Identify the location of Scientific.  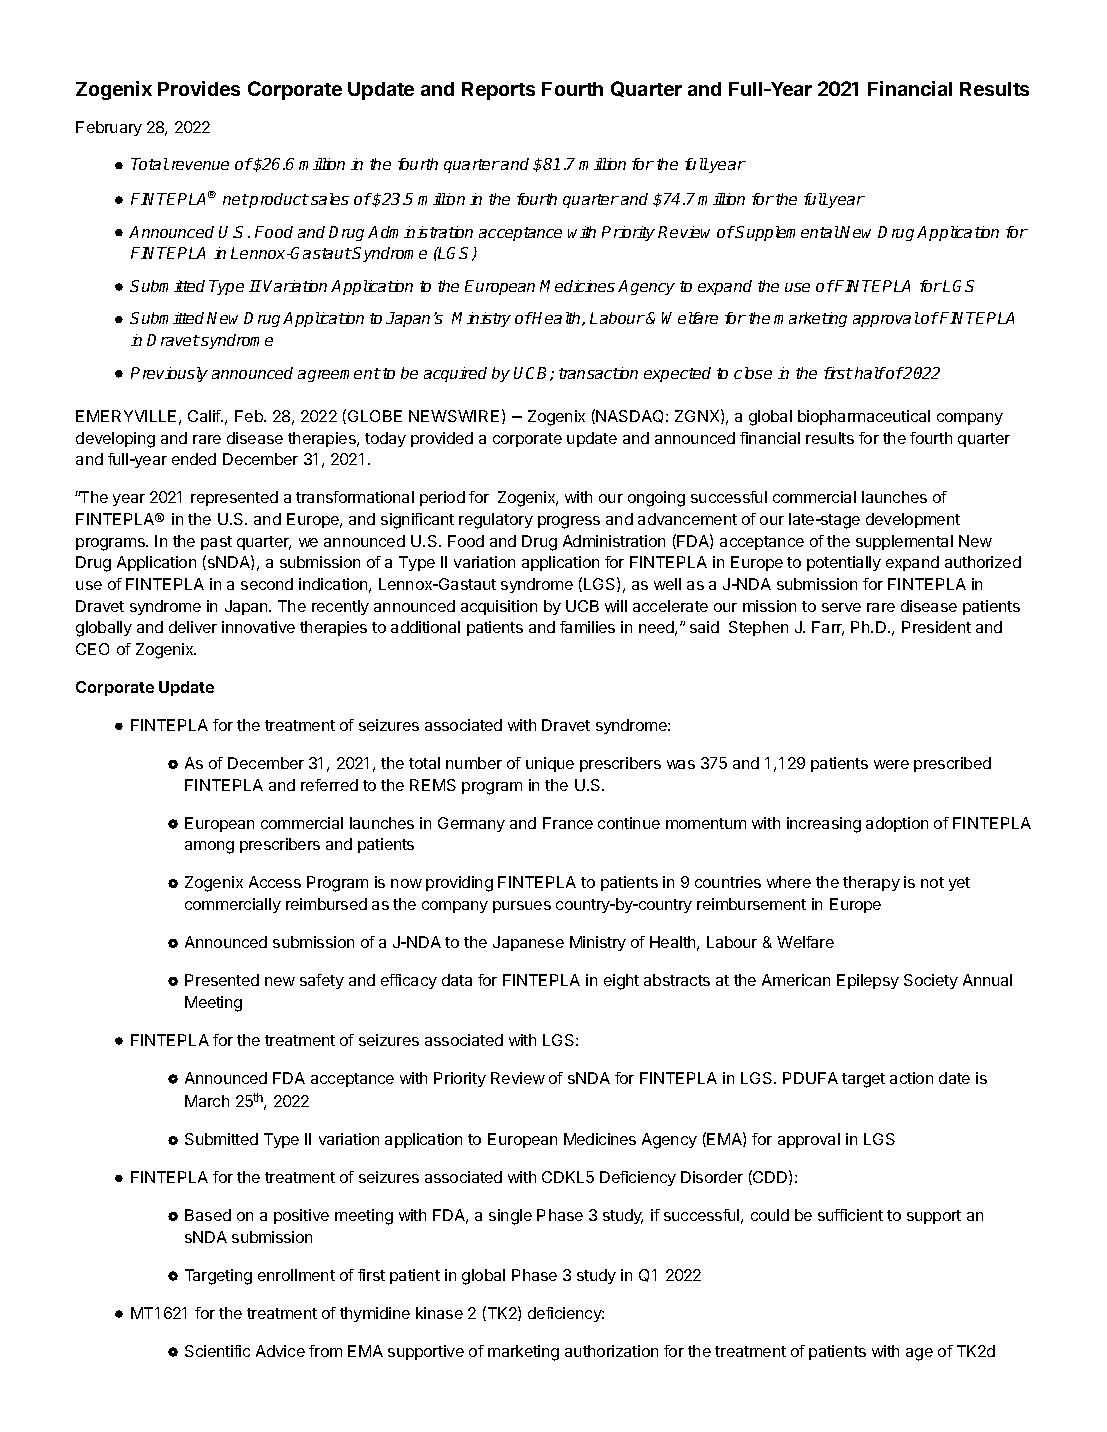
(217, 1351).
